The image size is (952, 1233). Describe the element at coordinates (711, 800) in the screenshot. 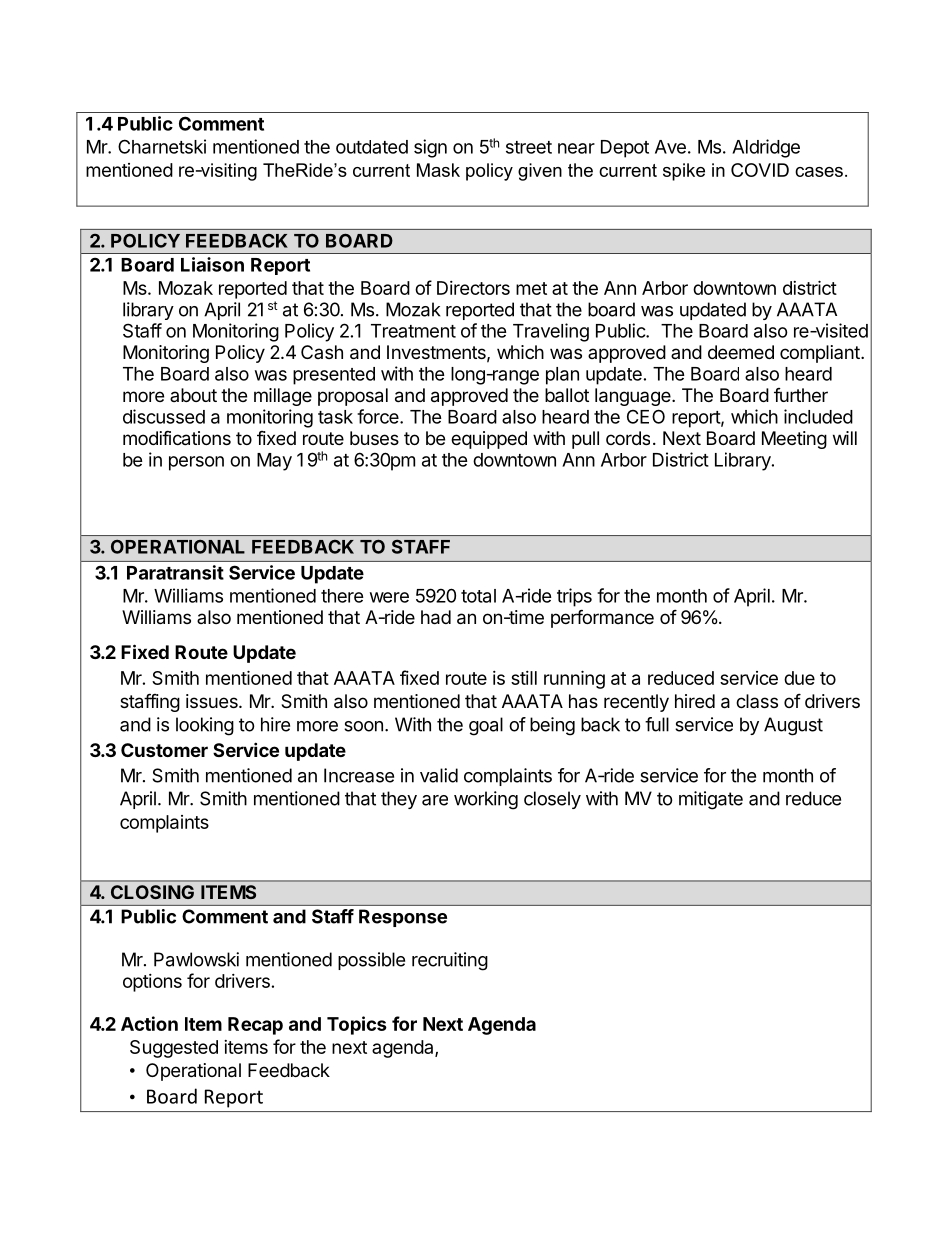

I see `mitigate` at that location.
